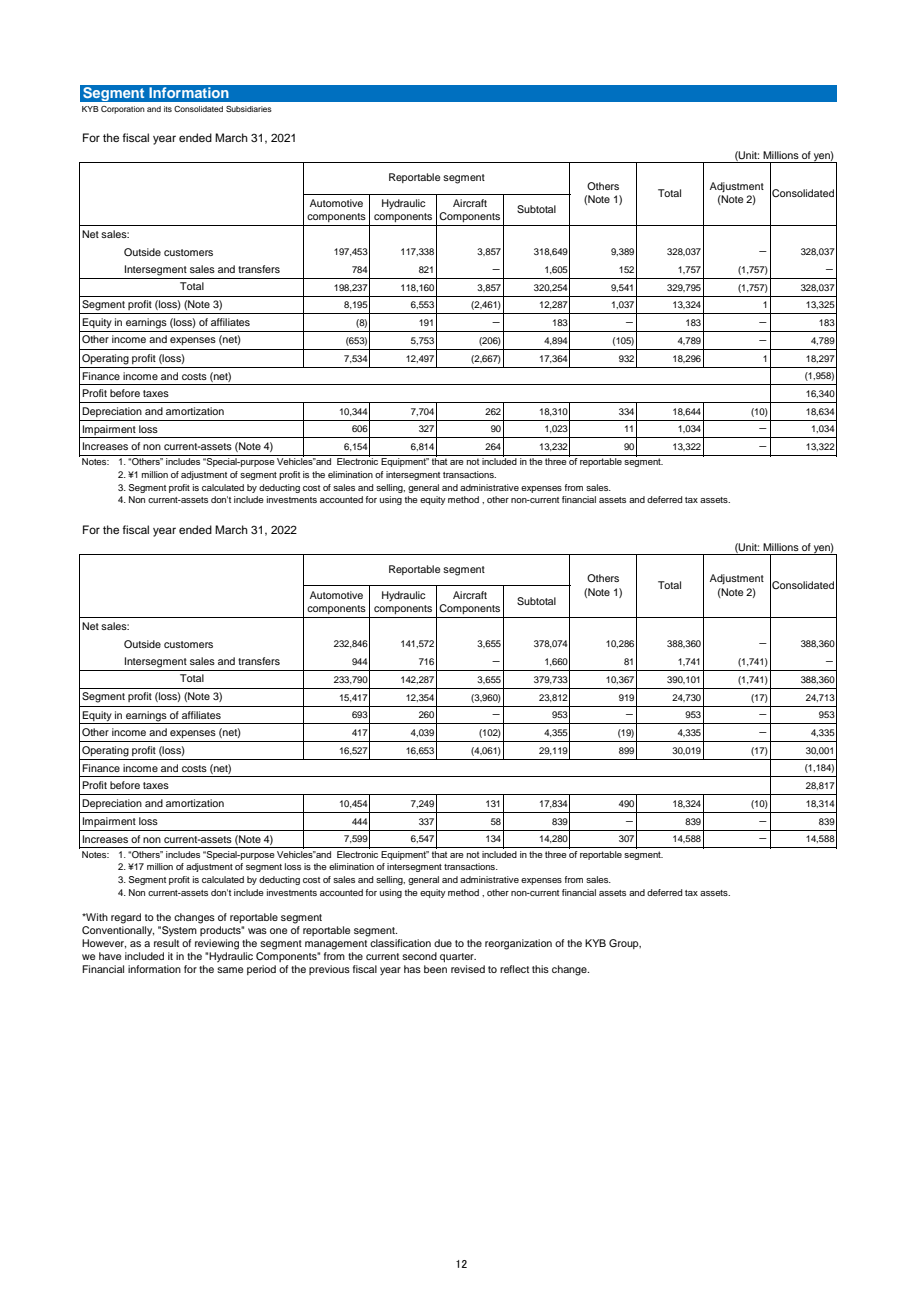 This screenshot has width=924, height=1308. Describe the element at coordinates (126, 918) in the screenshot. I see `regard` at that location.
